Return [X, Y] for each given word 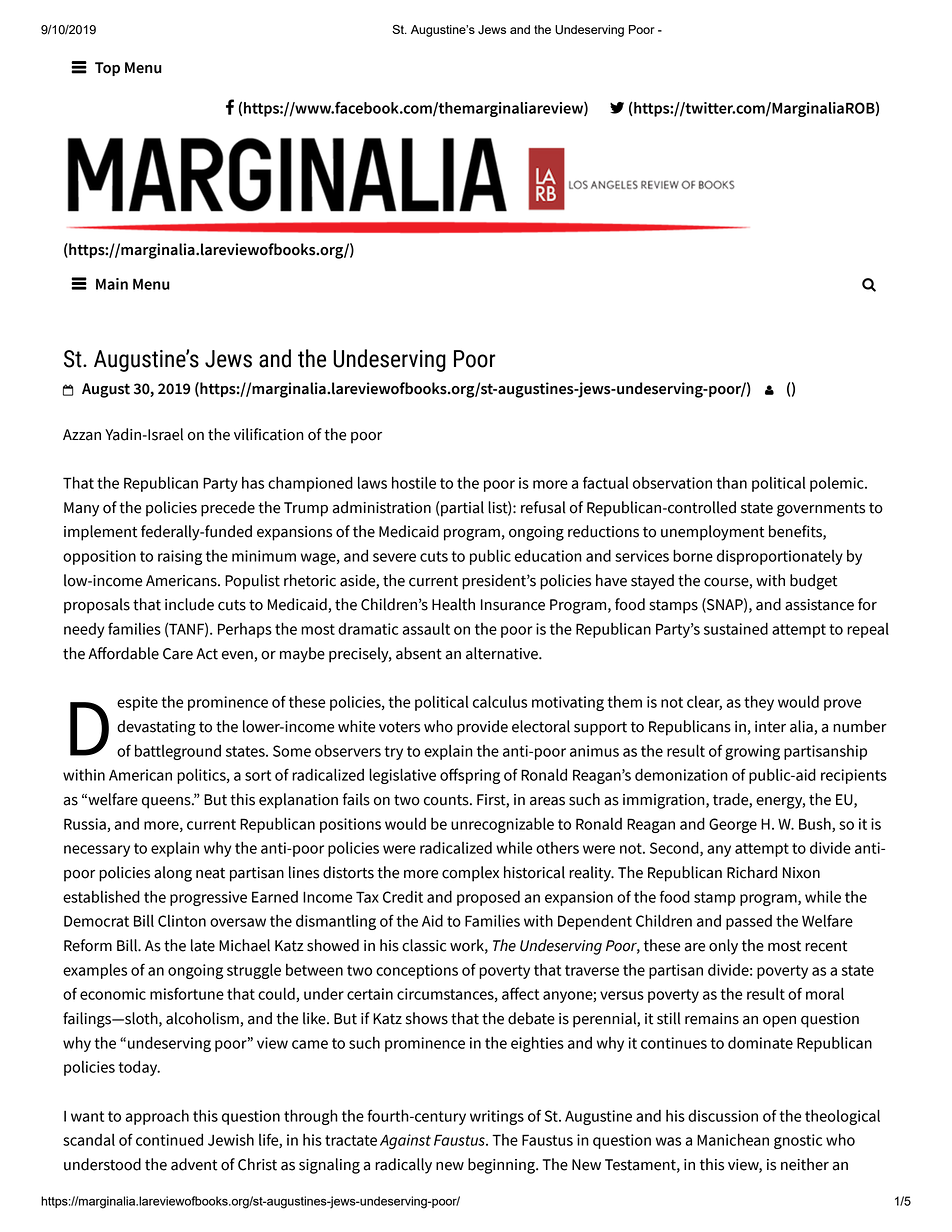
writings [497, 1117]
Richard [752, 872]
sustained [736, 628]
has [253, 483]
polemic [838, 484]
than [731, 483]
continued [169, 1139]
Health [453, 604]
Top [107, 69]
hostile [414, 482]
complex [470, 874]
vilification [269, 434]
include [189, 604]
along [173, 874]
